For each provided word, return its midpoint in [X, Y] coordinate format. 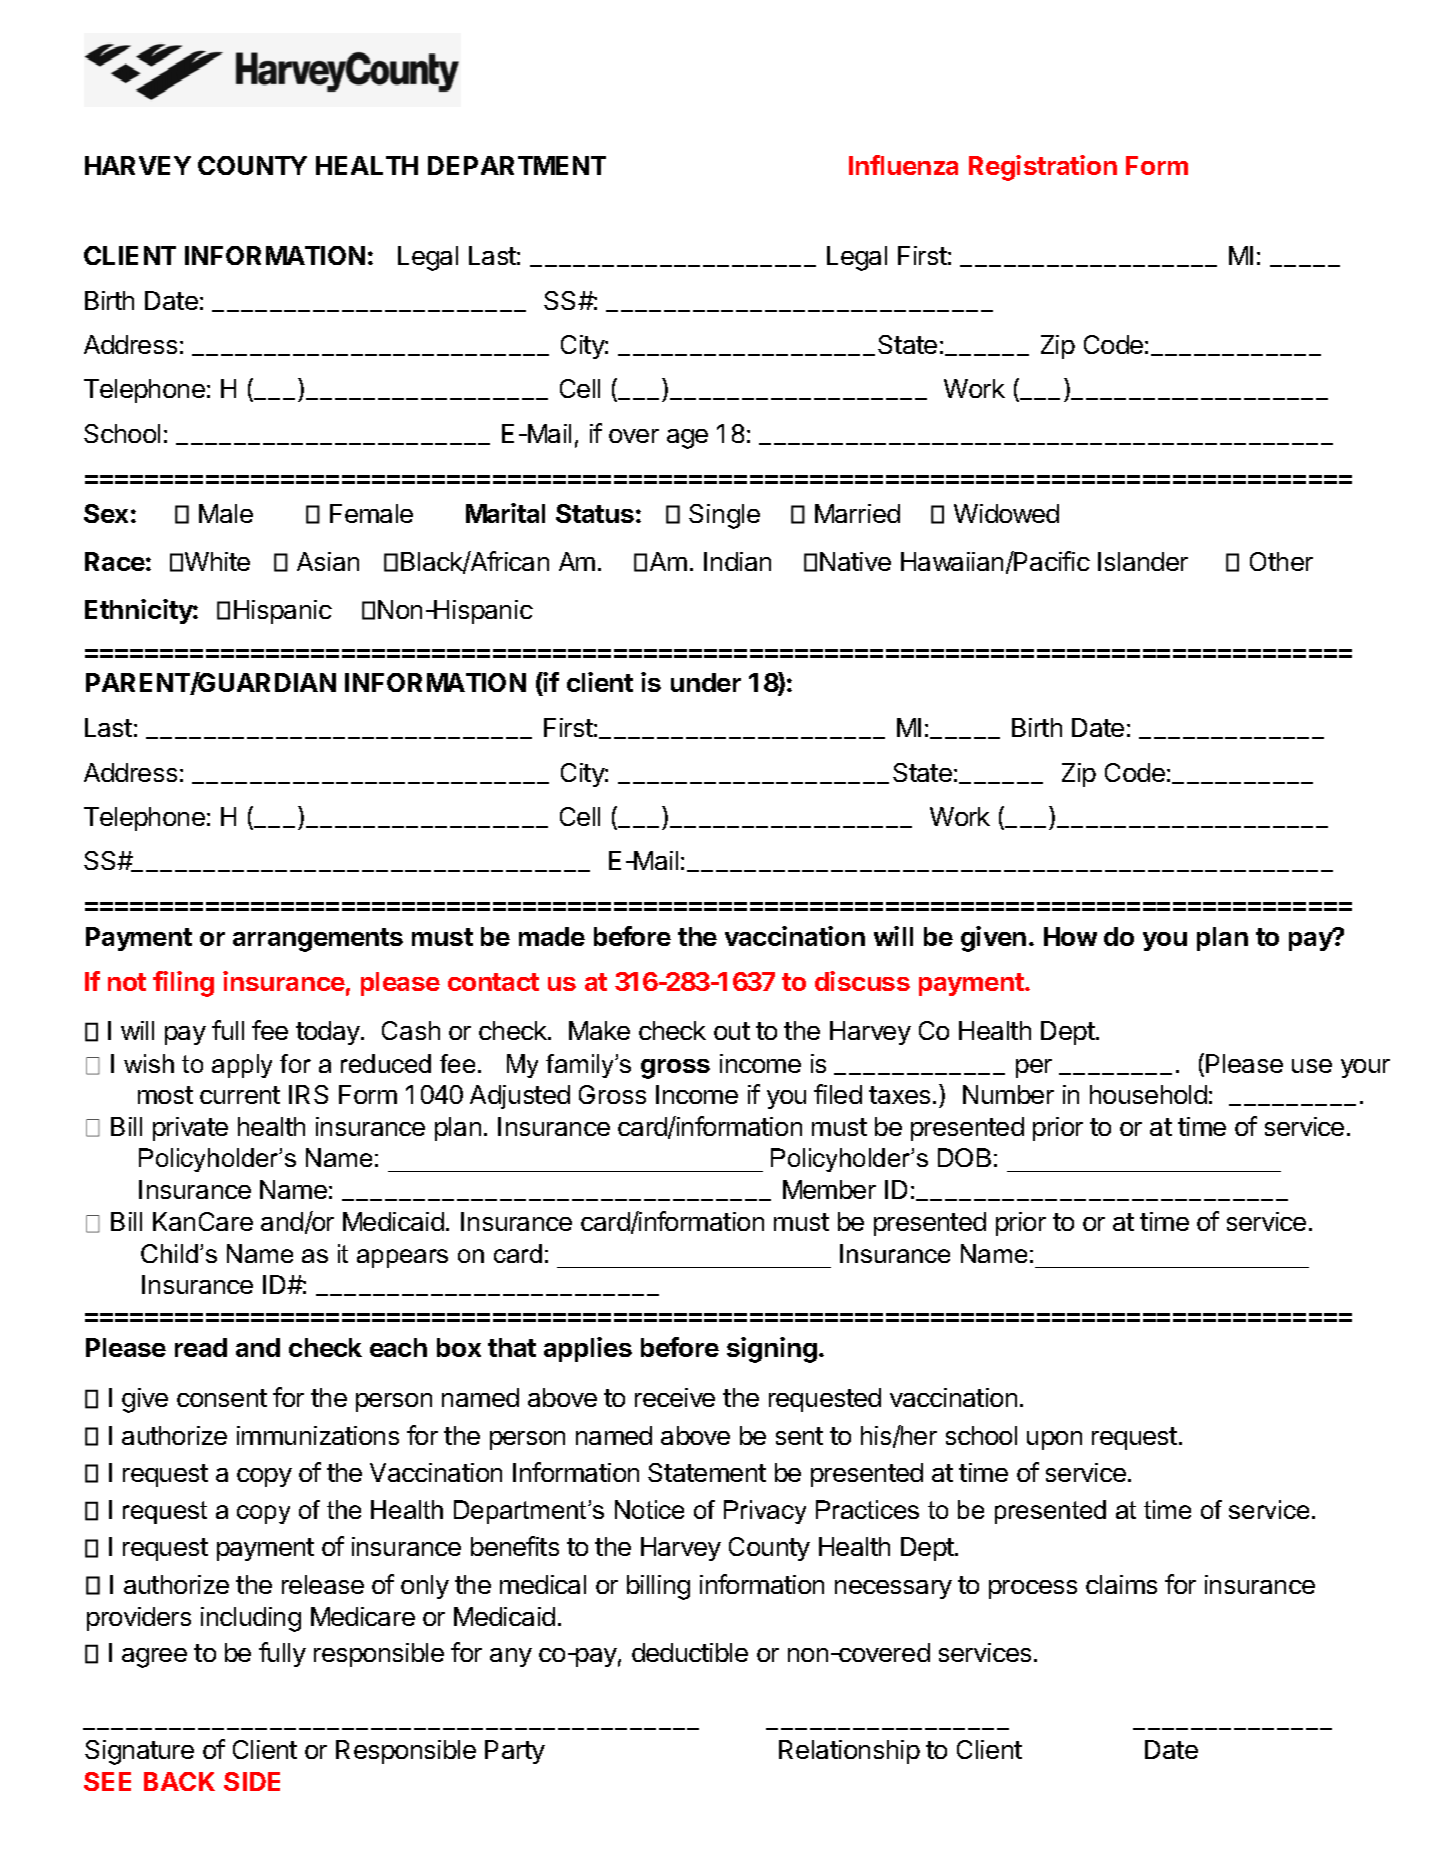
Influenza [903, 165]
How [1070, 936]
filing [183, 984]
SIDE [252, 1781]
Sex [106, 513]
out [732, 1031]
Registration [1043, 168]
